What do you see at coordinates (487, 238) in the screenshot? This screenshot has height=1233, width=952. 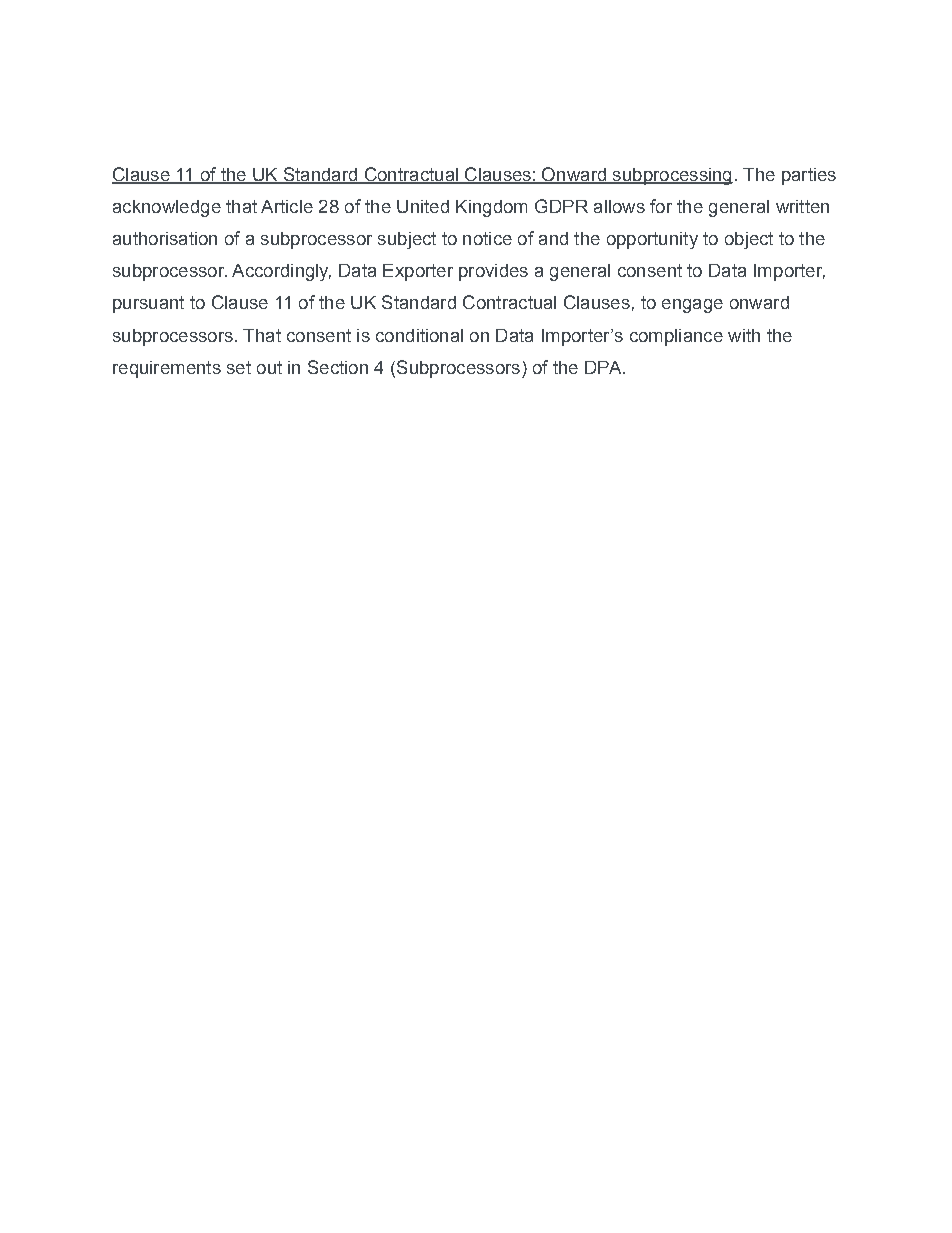 I see `notice` at bounding box center [487, 238].
